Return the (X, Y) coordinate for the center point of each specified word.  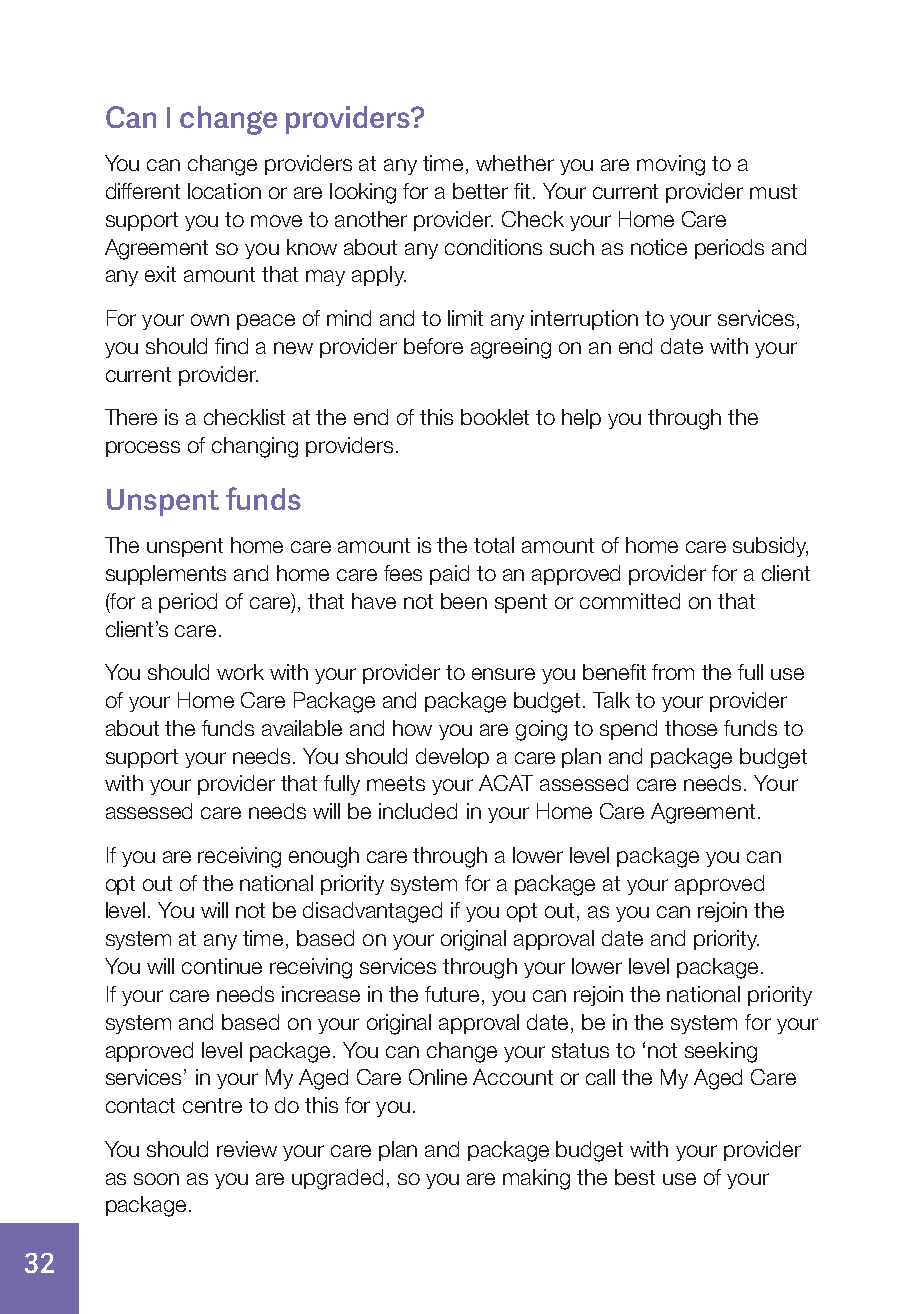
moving (671, 165)
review (247, 1149)
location (224, 191)
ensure (503, 674)
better (480, 191)
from (673, 672)
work (240, 672)
